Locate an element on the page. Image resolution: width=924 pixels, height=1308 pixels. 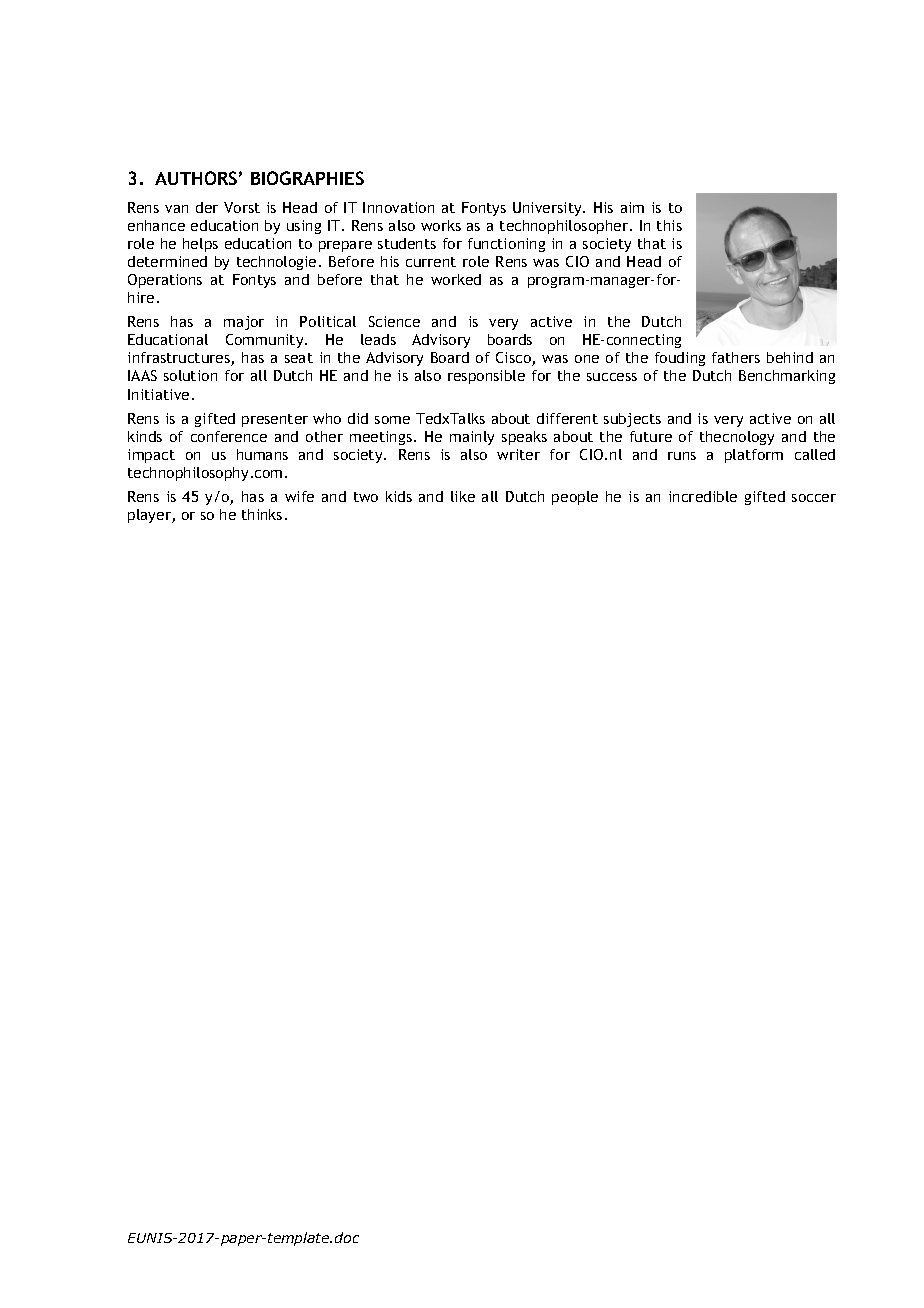
Initiative is located at coordinates (158, 394).
